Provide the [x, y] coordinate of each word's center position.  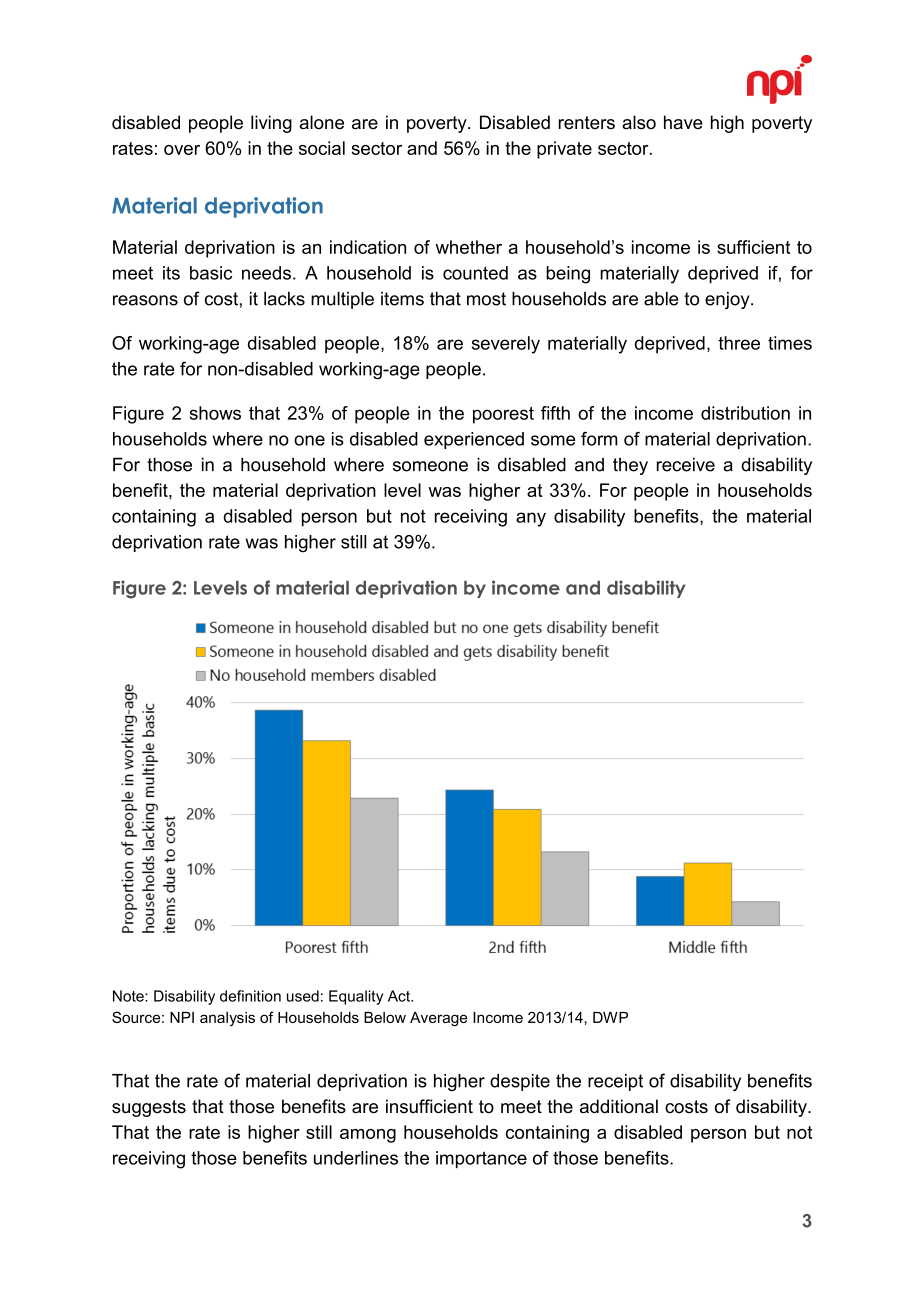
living [271, 124]
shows [215, 413]
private [564, 150]
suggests [149, 1108]
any [531, 519]
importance [481, 1159]
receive [686, 464]
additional [619, 1106]
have [683, 122]
